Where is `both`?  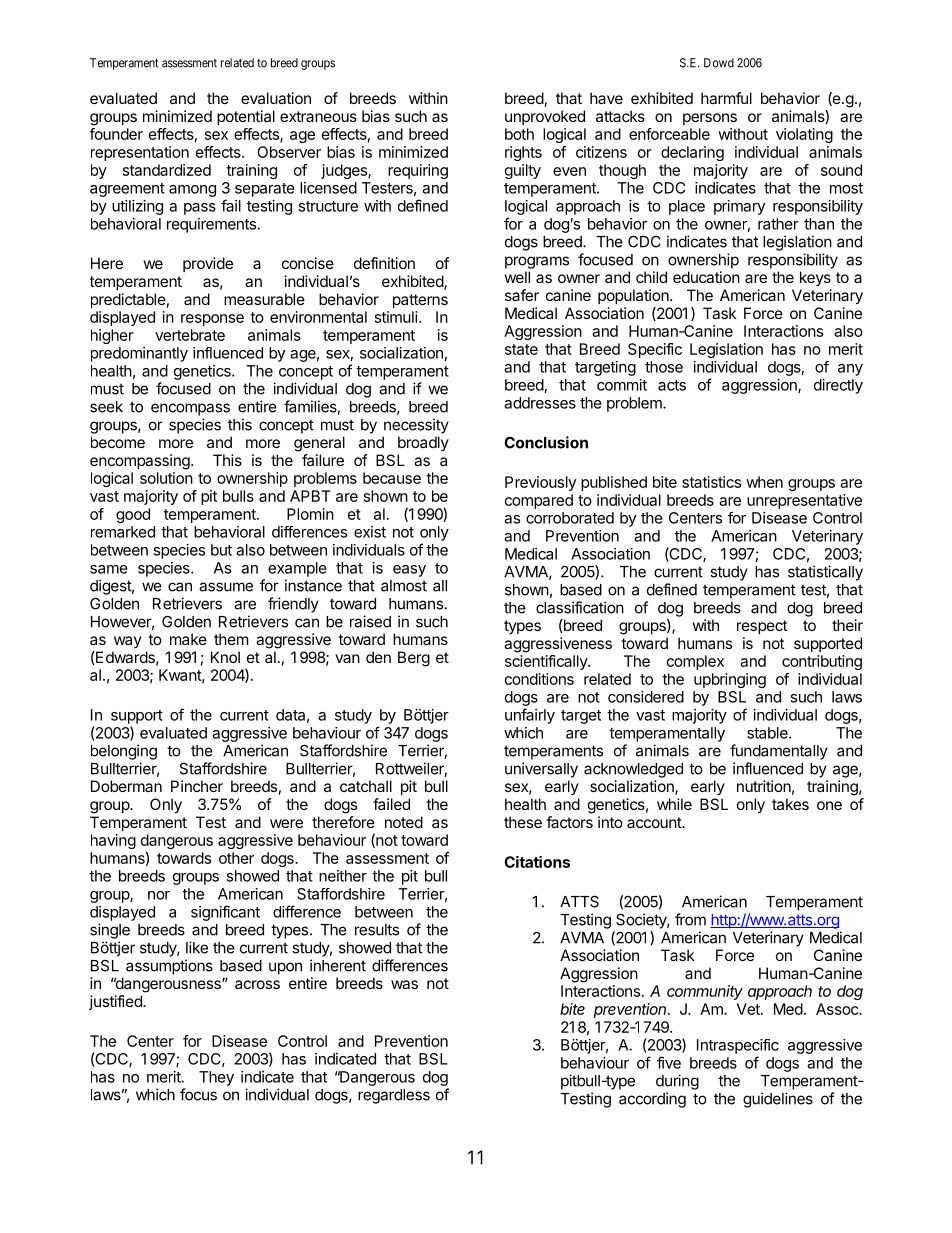 both is located at coordinates (519, 134).
